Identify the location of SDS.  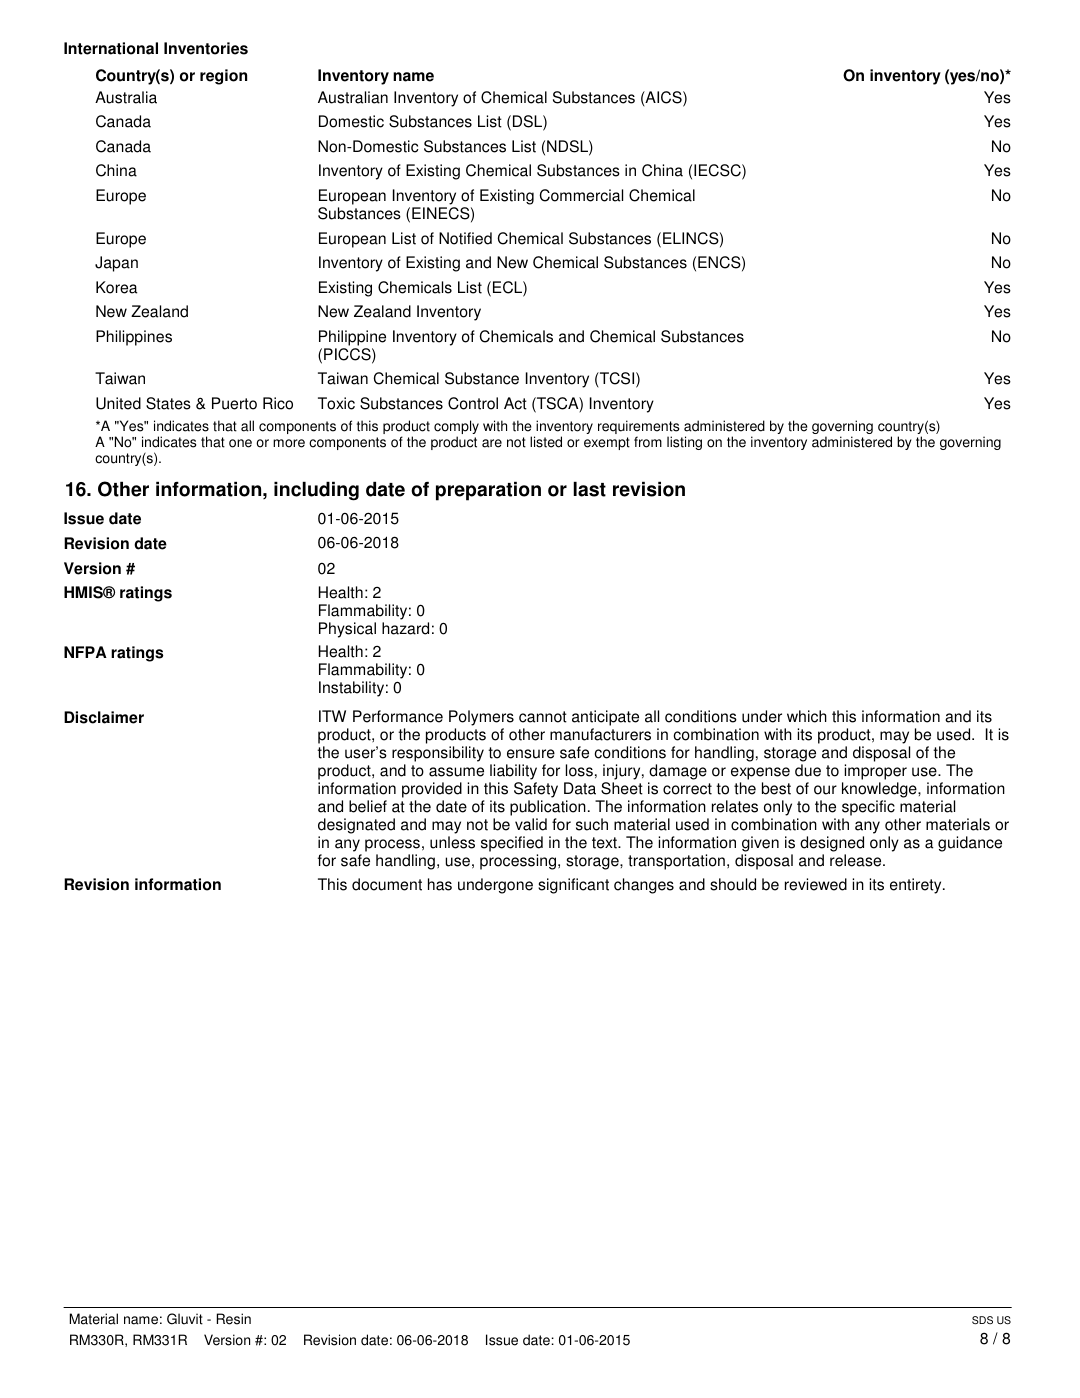
(982, 1320).
